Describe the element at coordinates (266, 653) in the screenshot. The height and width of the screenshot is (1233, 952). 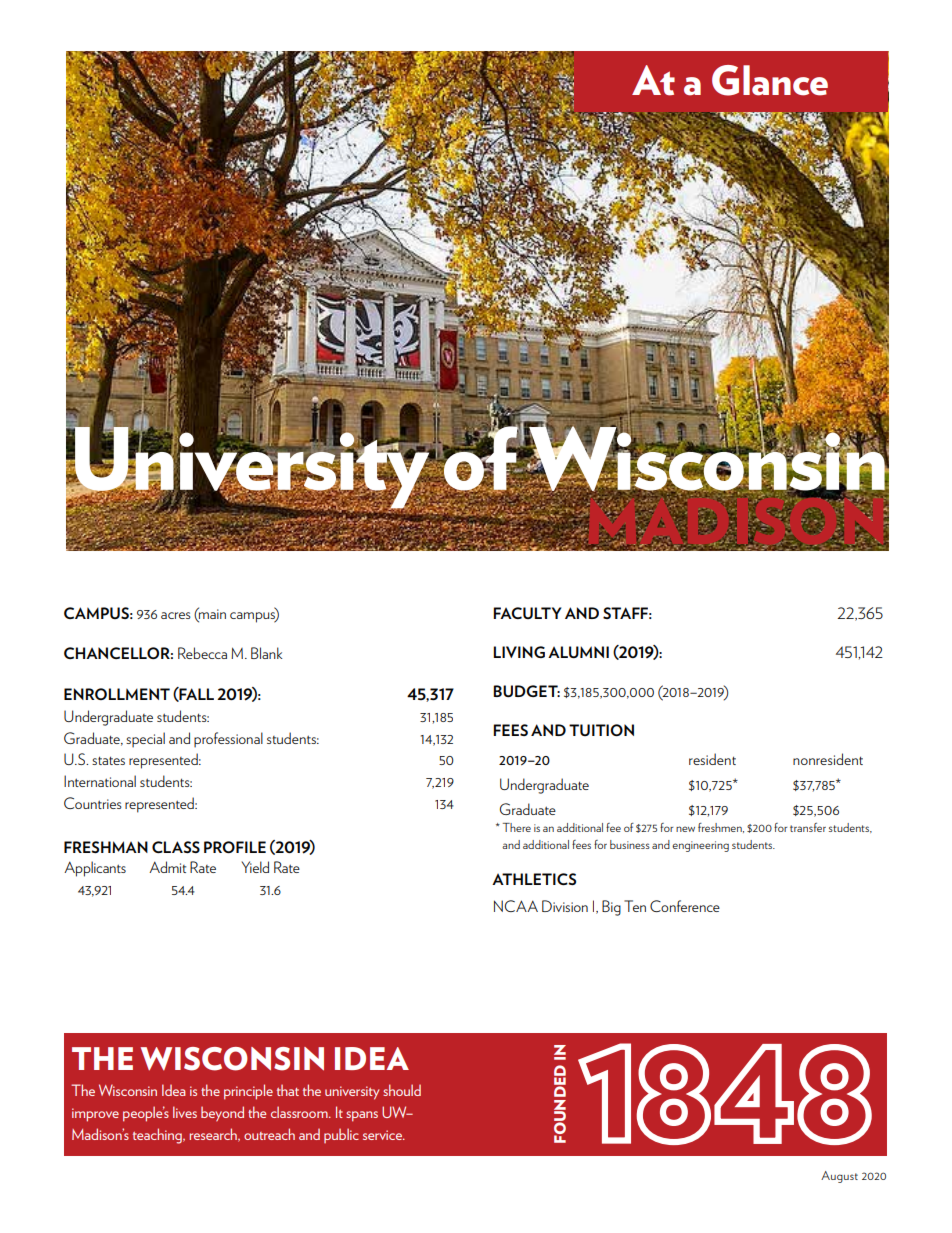
I see `Blank` at that location.
